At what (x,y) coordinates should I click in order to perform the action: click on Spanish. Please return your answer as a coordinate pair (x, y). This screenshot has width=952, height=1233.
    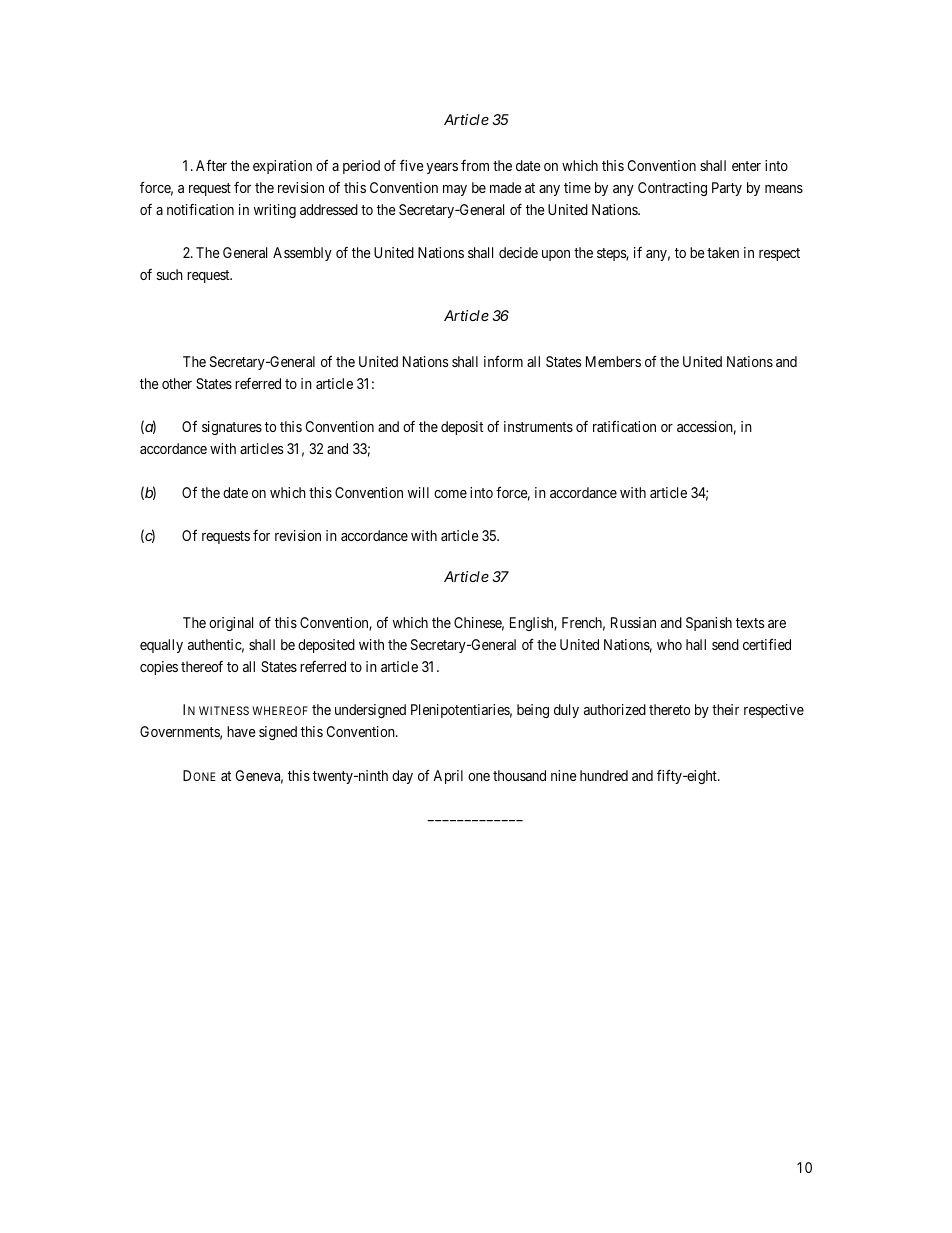
    Looking at the image, I should click on (709, 624).
